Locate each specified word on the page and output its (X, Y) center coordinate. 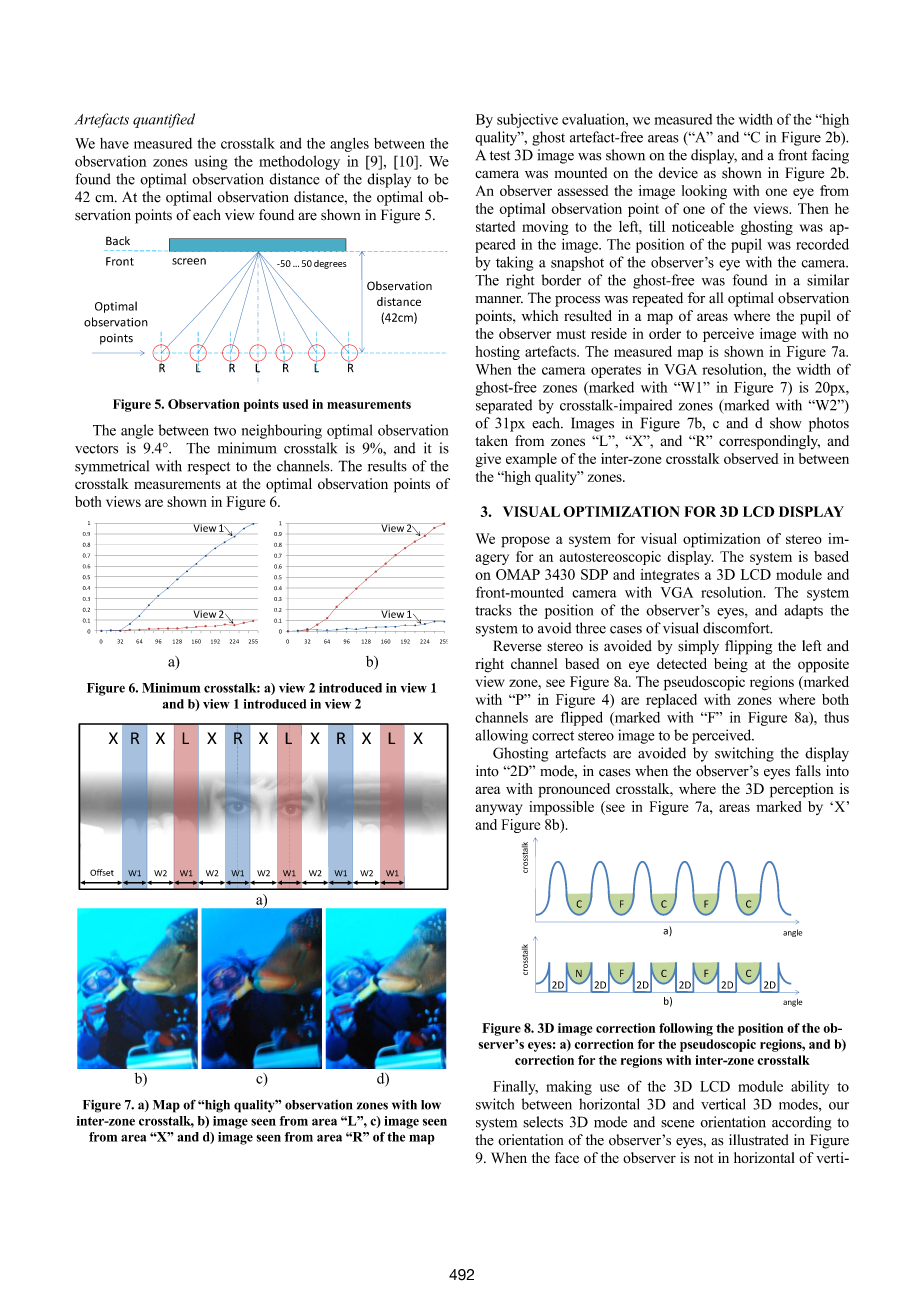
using (211, 162)
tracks (493, 610)
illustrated (759, 1140)
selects (543, 1122)
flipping (748, 647)
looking (704, 192)
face (567, 1157)
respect (209, 468)
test (500, 156)
